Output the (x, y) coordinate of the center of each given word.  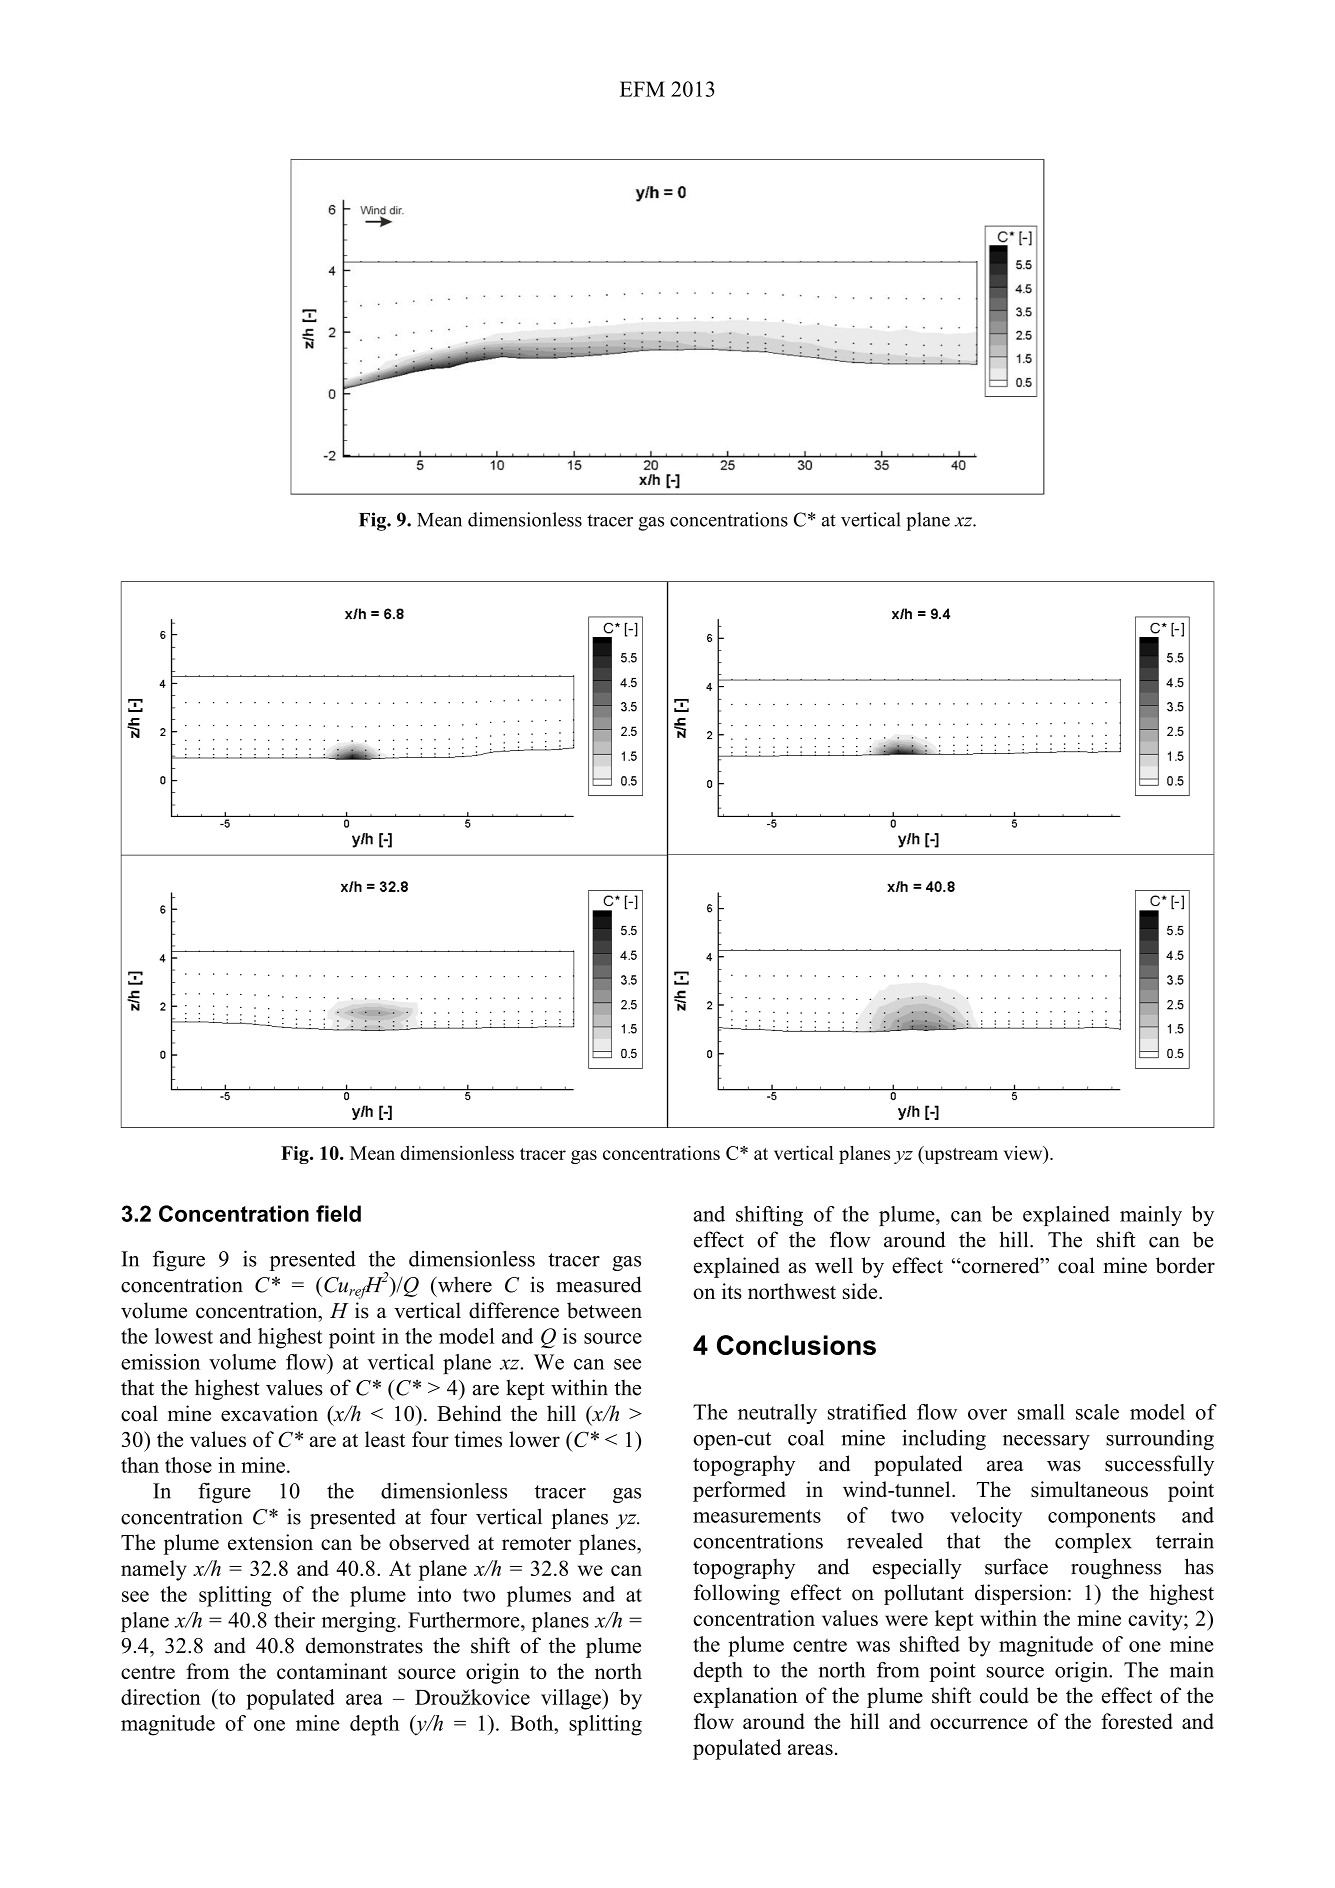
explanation (745, 1697)
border (1185, 1265)
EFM (642, 89)
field (338, 1213)
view (1024, 1153)
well (834, 1265)
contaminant (332, 1671)
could (1004, 1695)
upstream (960, 1155)
